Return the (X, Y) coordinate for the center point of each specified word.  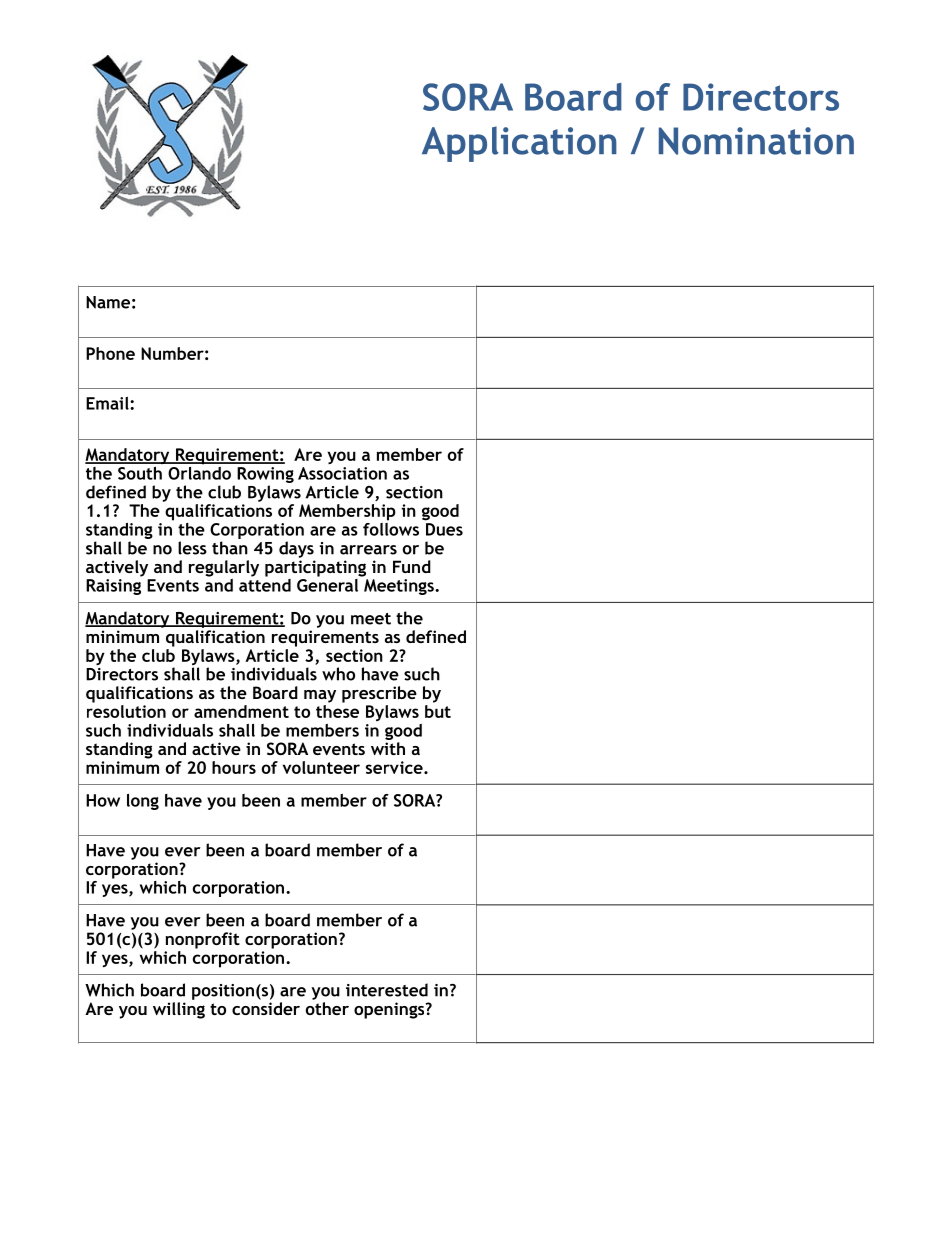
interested (387, 990)
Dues (444, 529)
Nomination (756, 141)
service (395, 767)
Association (342, 473)
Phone (110, 353)
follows (391, 528)
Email (108, 403)
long (143, 802)
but (438, 710)
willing (179, 1010)
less (192, 548)
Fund (412, 566)
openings (390, 1010)
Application (519, 144)
